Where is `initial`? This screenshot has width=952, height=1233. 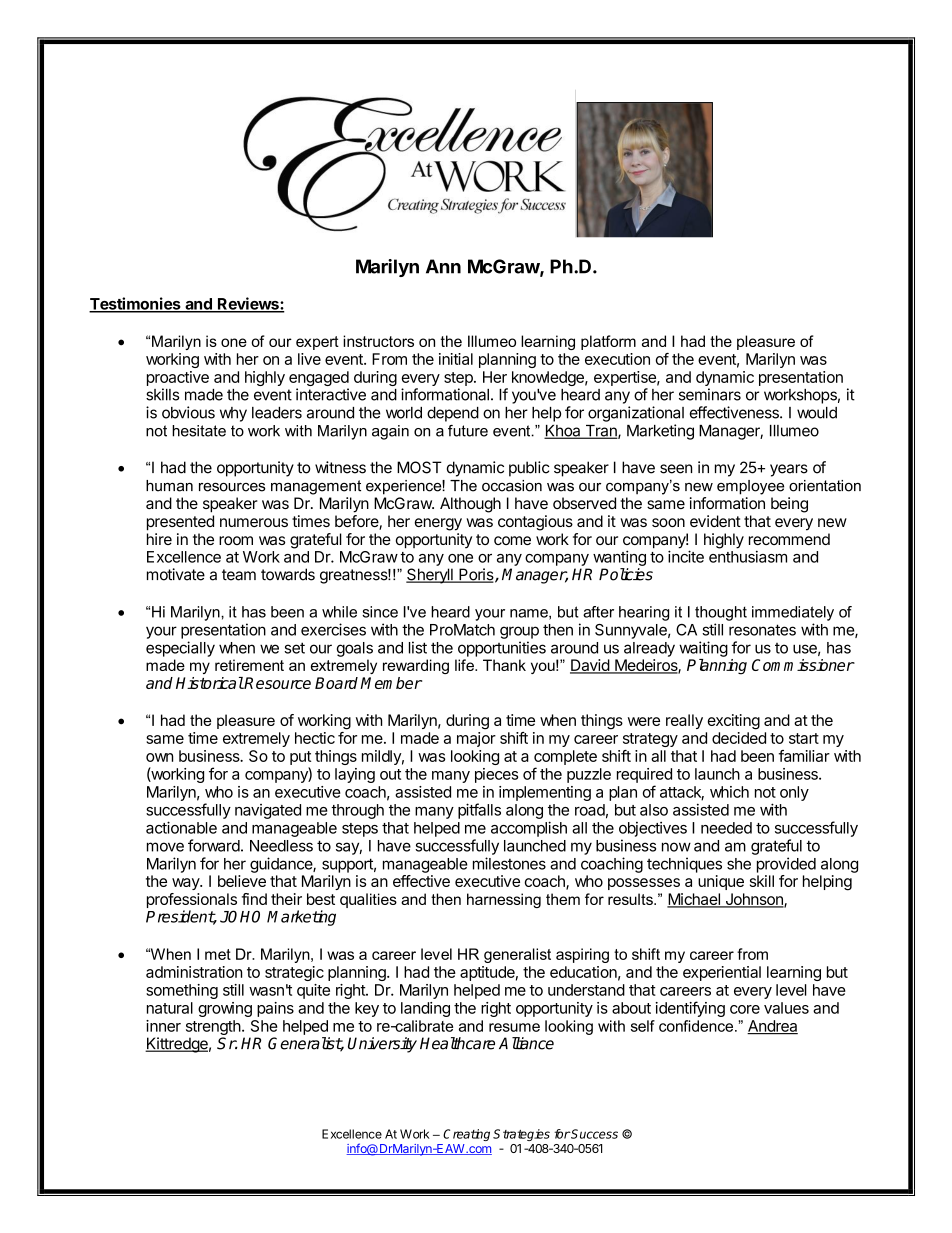 initial is located at coordinates (456, 359).
